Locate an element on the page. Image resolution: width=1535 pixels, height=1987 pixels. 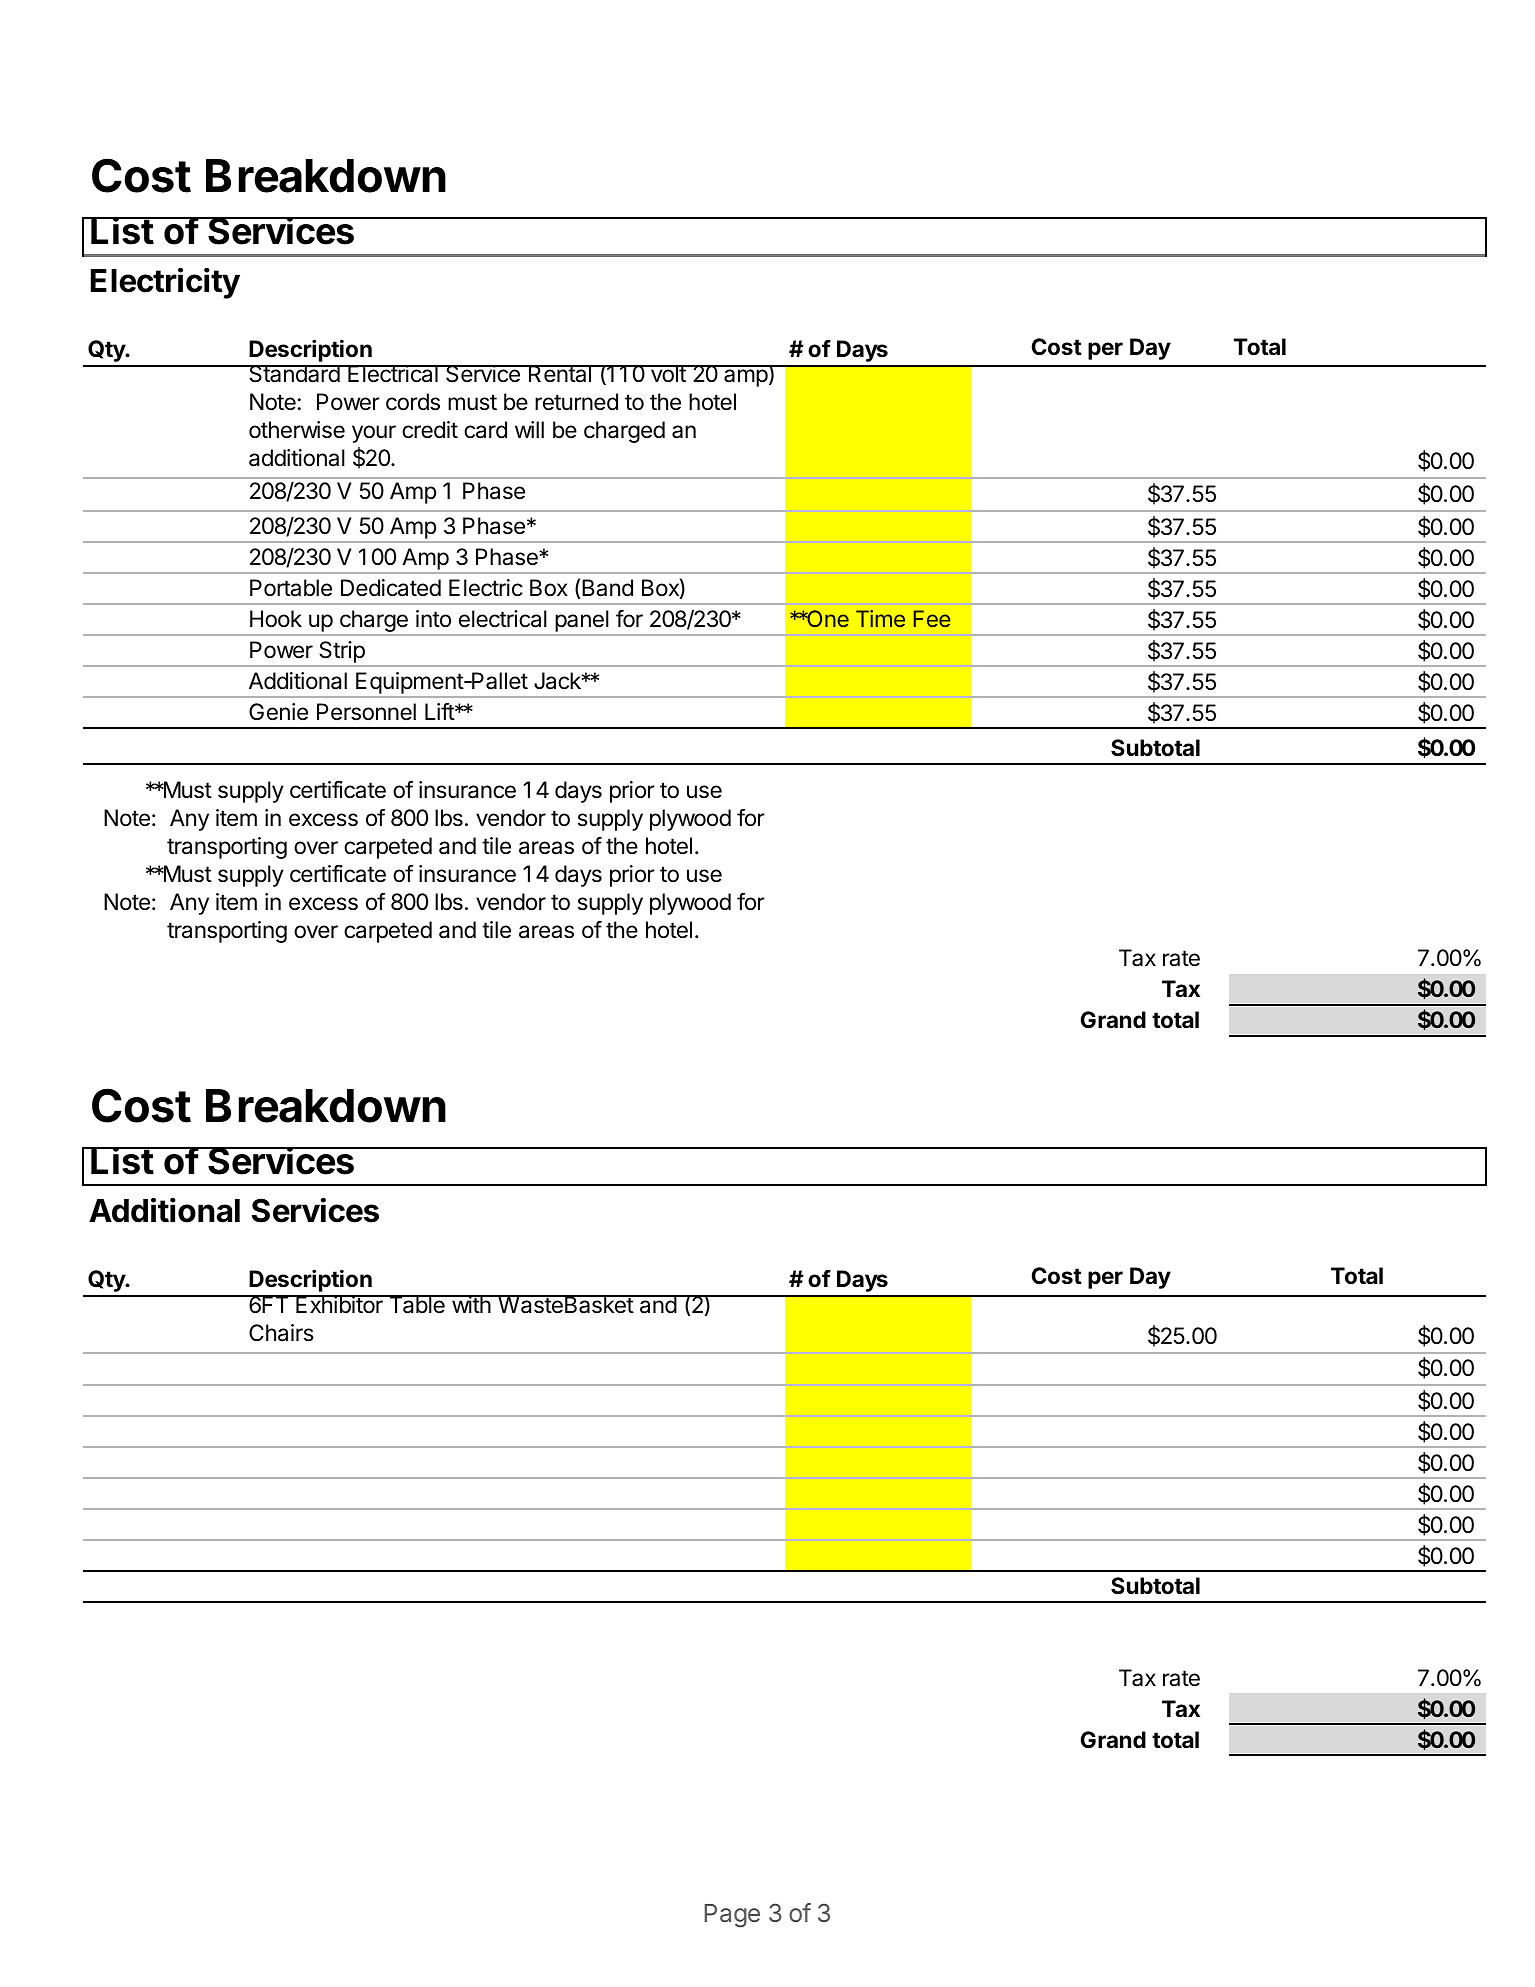
returned is located at coordinates (576, 402).
